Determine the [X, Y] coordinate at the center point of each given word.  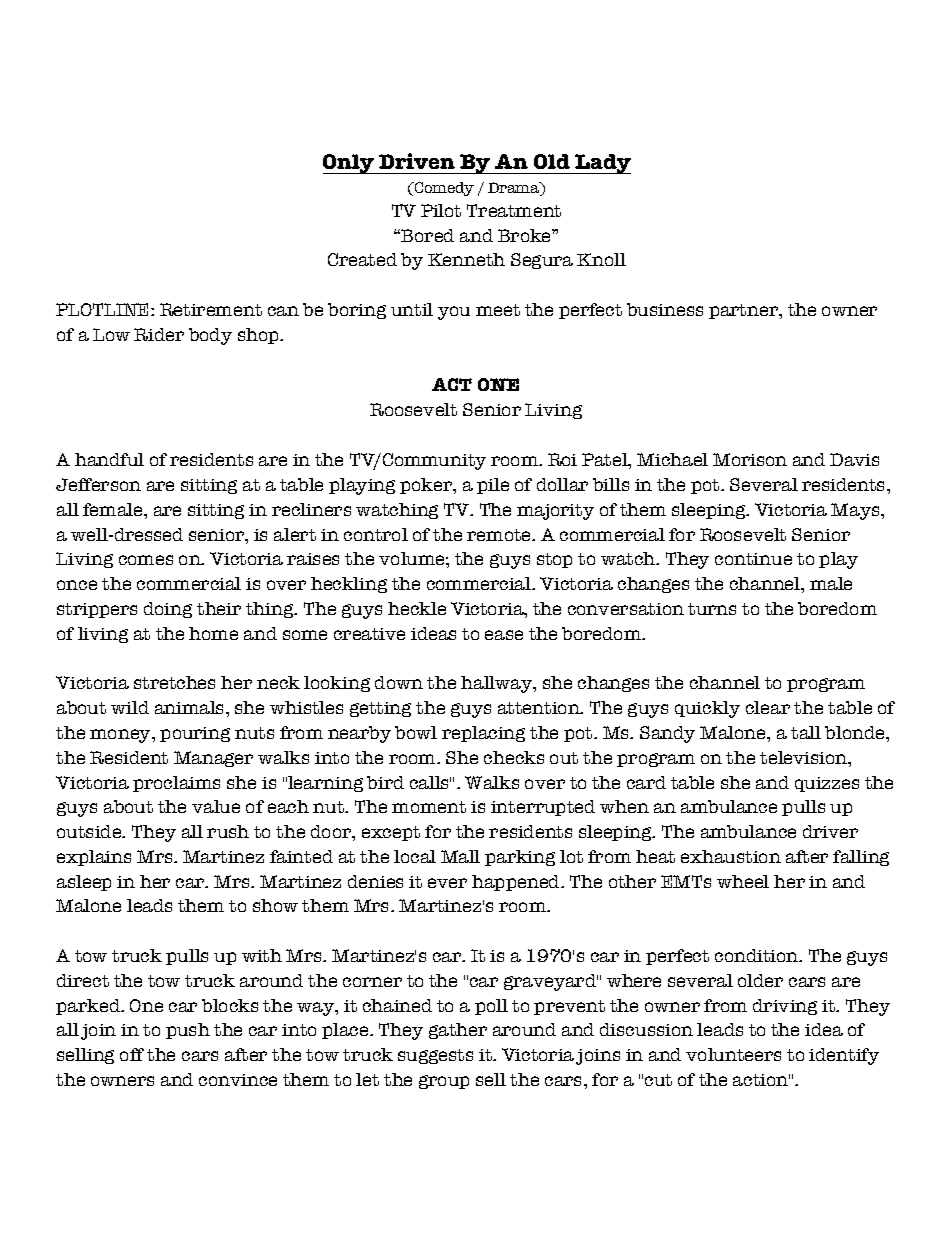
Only [350, 164]
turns [712, 609]
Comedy [443, 189]
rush [228, 831]
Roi [562, 459]
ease [504, 635]
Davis [854, 459]
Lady [602, 164]
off [132, 1054]
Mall [460, 856]
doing [168, 610]
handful [109, 459]
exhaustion [731, 856]
